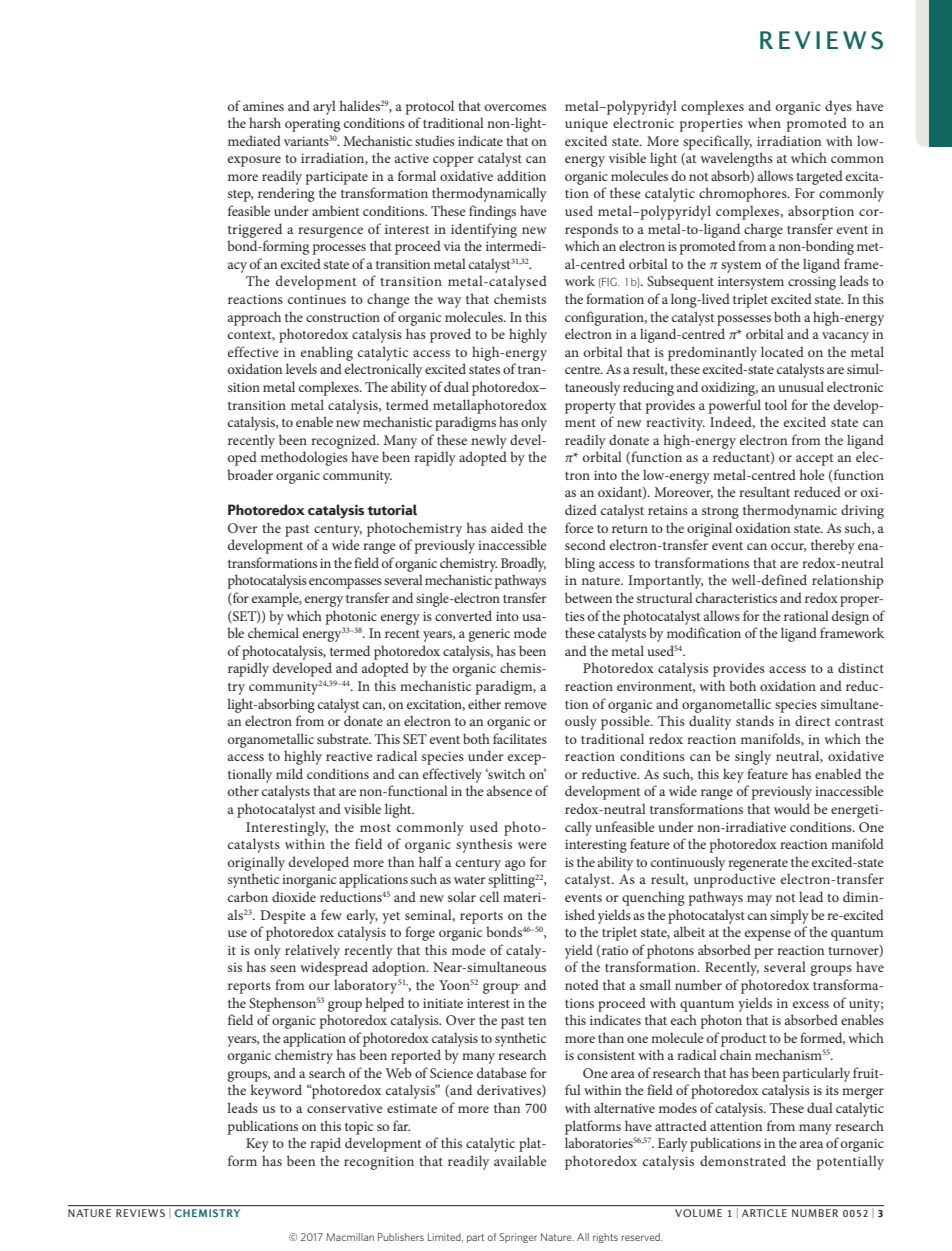 The height and width of the page is (1251, 952). I want to click on available, so click(520, 1160).
